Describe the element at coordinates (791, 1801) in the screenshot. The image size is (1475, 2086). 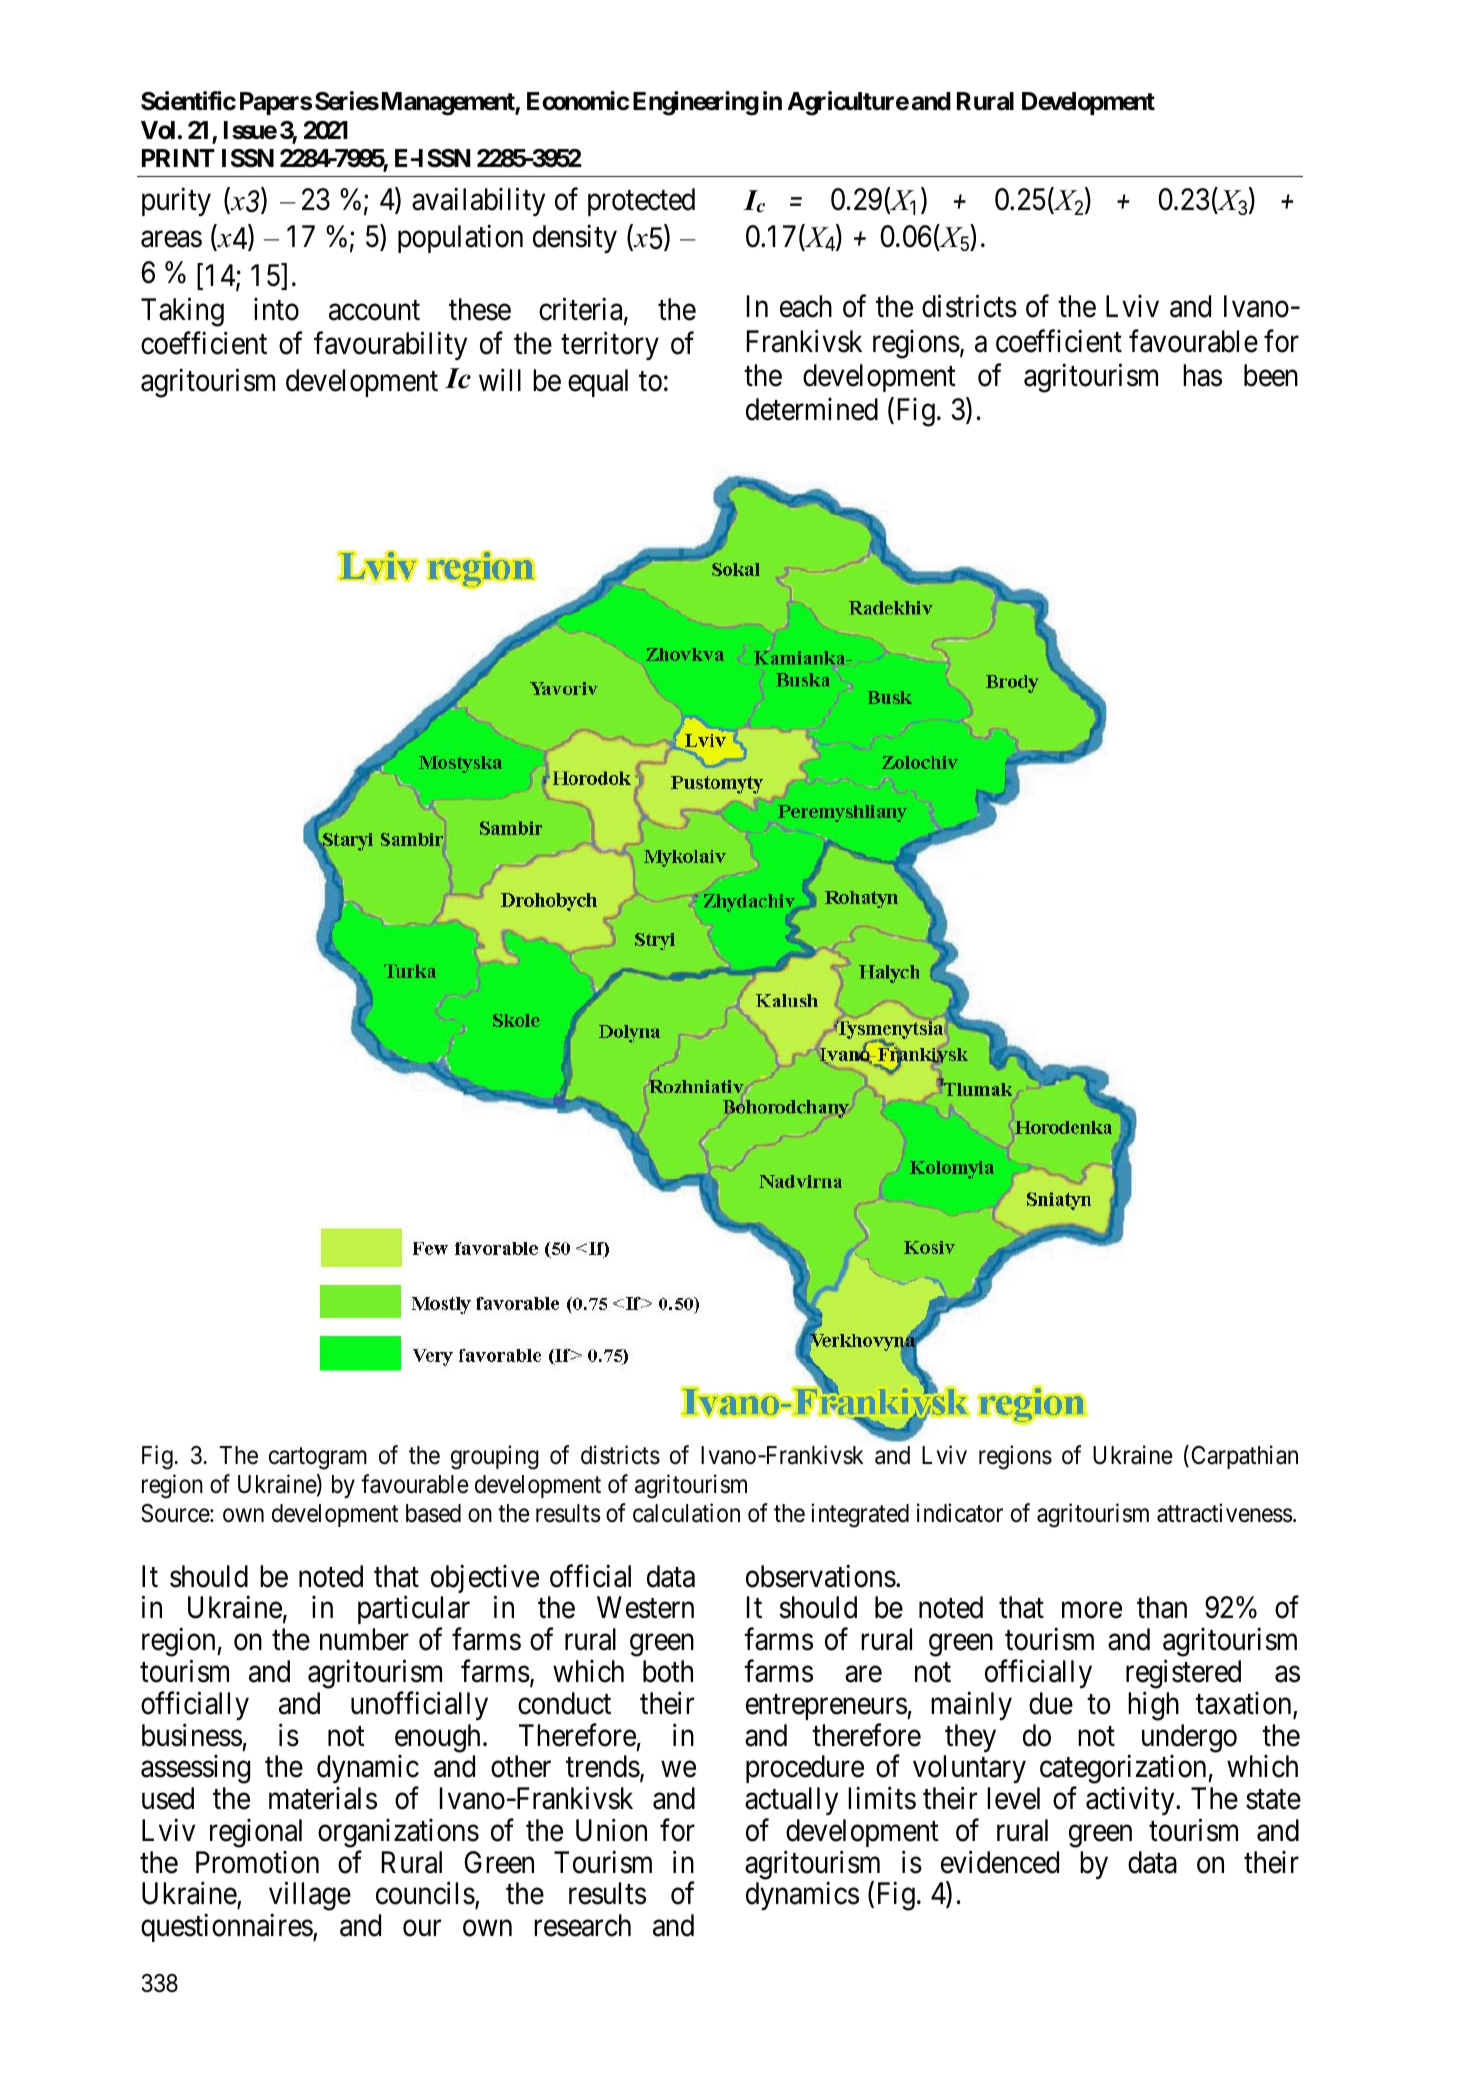
I see `actually` at that location.
